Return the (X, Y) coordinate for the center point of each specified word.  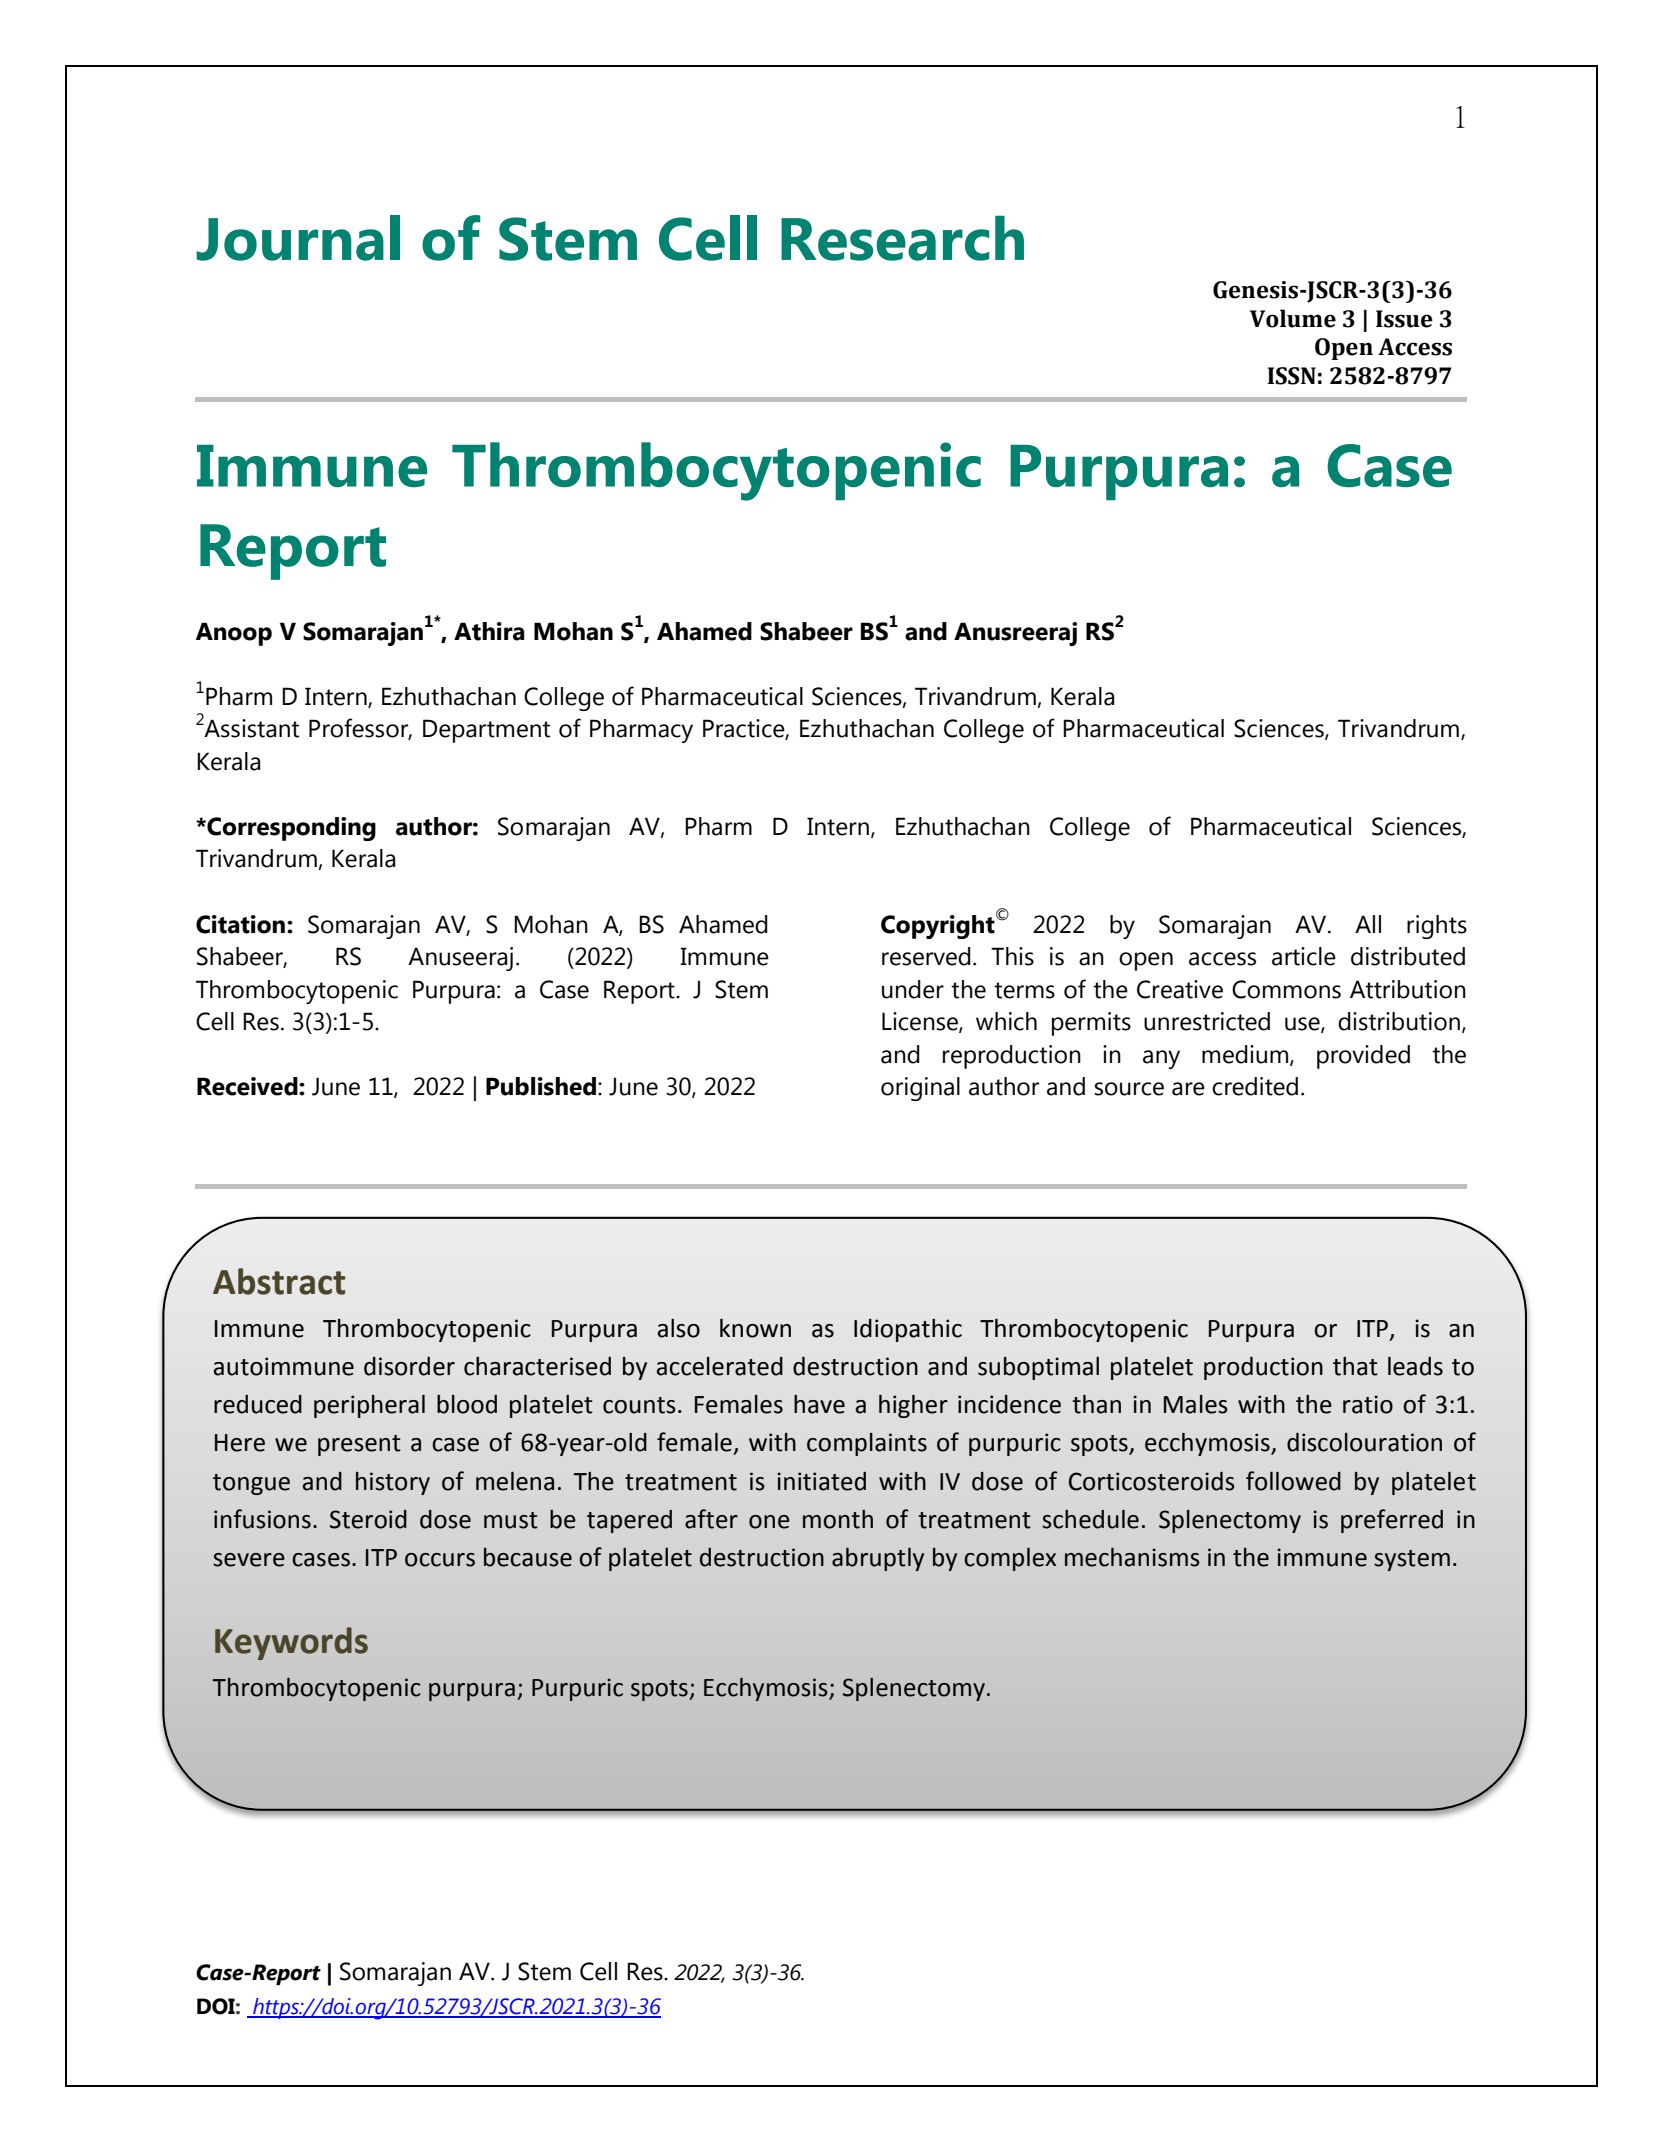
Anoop (234, 634)
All (1368, 924)
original (920, 1089)
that (1355, 1366)
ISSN (1291, 376)
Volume (1293, 318)
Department (486, 731)
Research (902, 238)
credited (1255, 1086)
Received (248, 1086)
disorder (409, 1366)
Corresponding (290, 829)
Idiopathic (908, 1330)
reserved (926, 956)
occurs (440, 1560)
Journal (298, 238)
